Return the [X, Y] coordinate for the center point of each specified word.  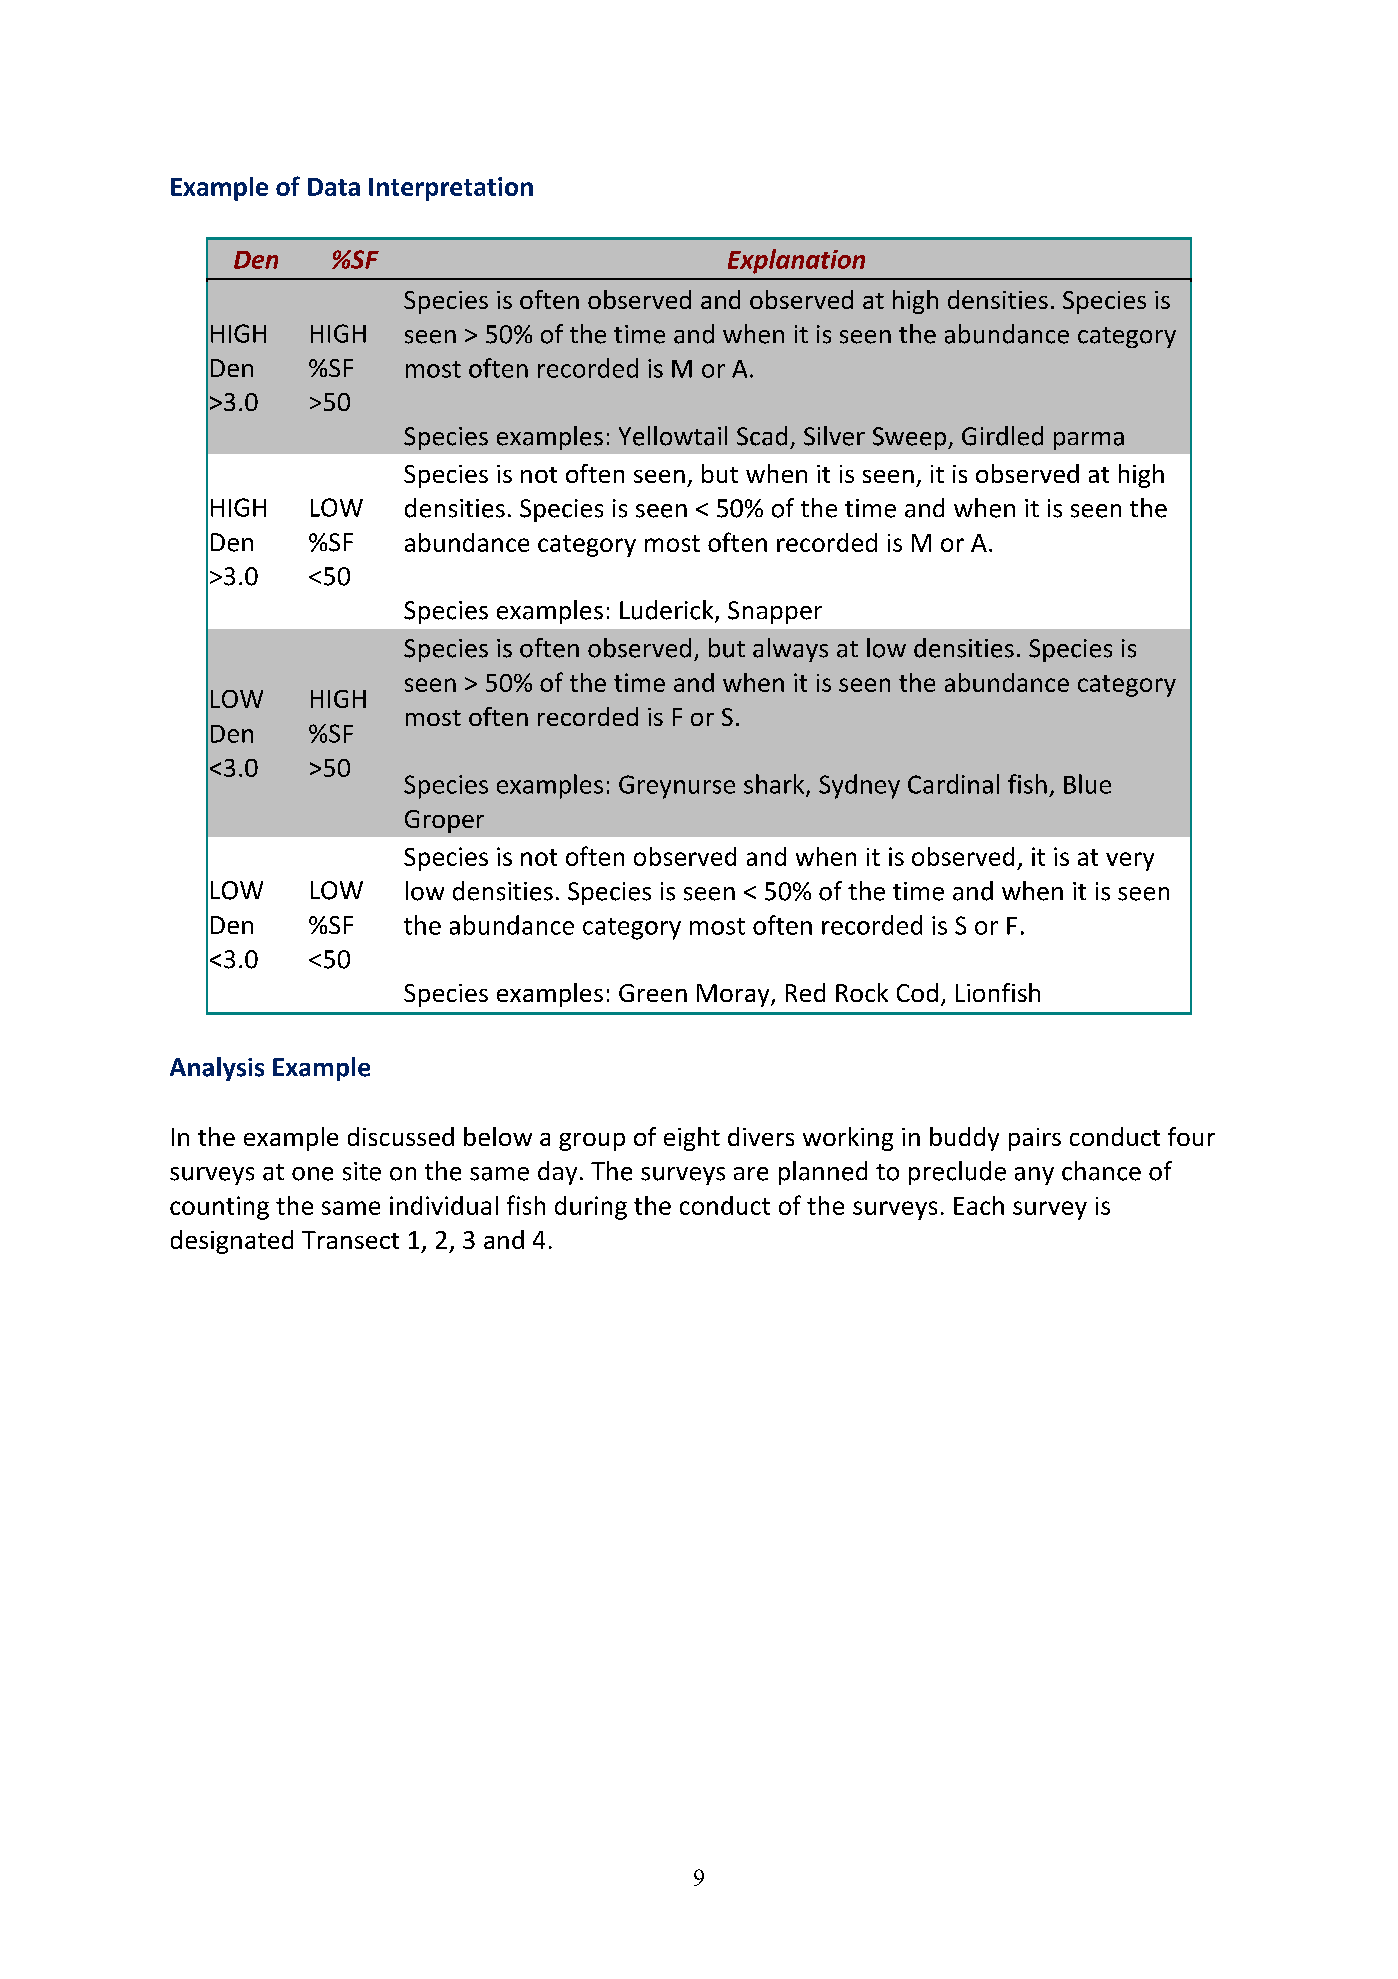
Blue [1087, 784]
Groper [444, 821]
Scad [762, 436]
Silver [834, 436]
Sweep [911, 438]
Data [334, 187]
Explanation [796, 261]
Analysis [217, 1069]
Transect [350, 1240]
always [790, 650]
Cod [917, 992]
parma [1089, 441]
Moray [734, 995]
